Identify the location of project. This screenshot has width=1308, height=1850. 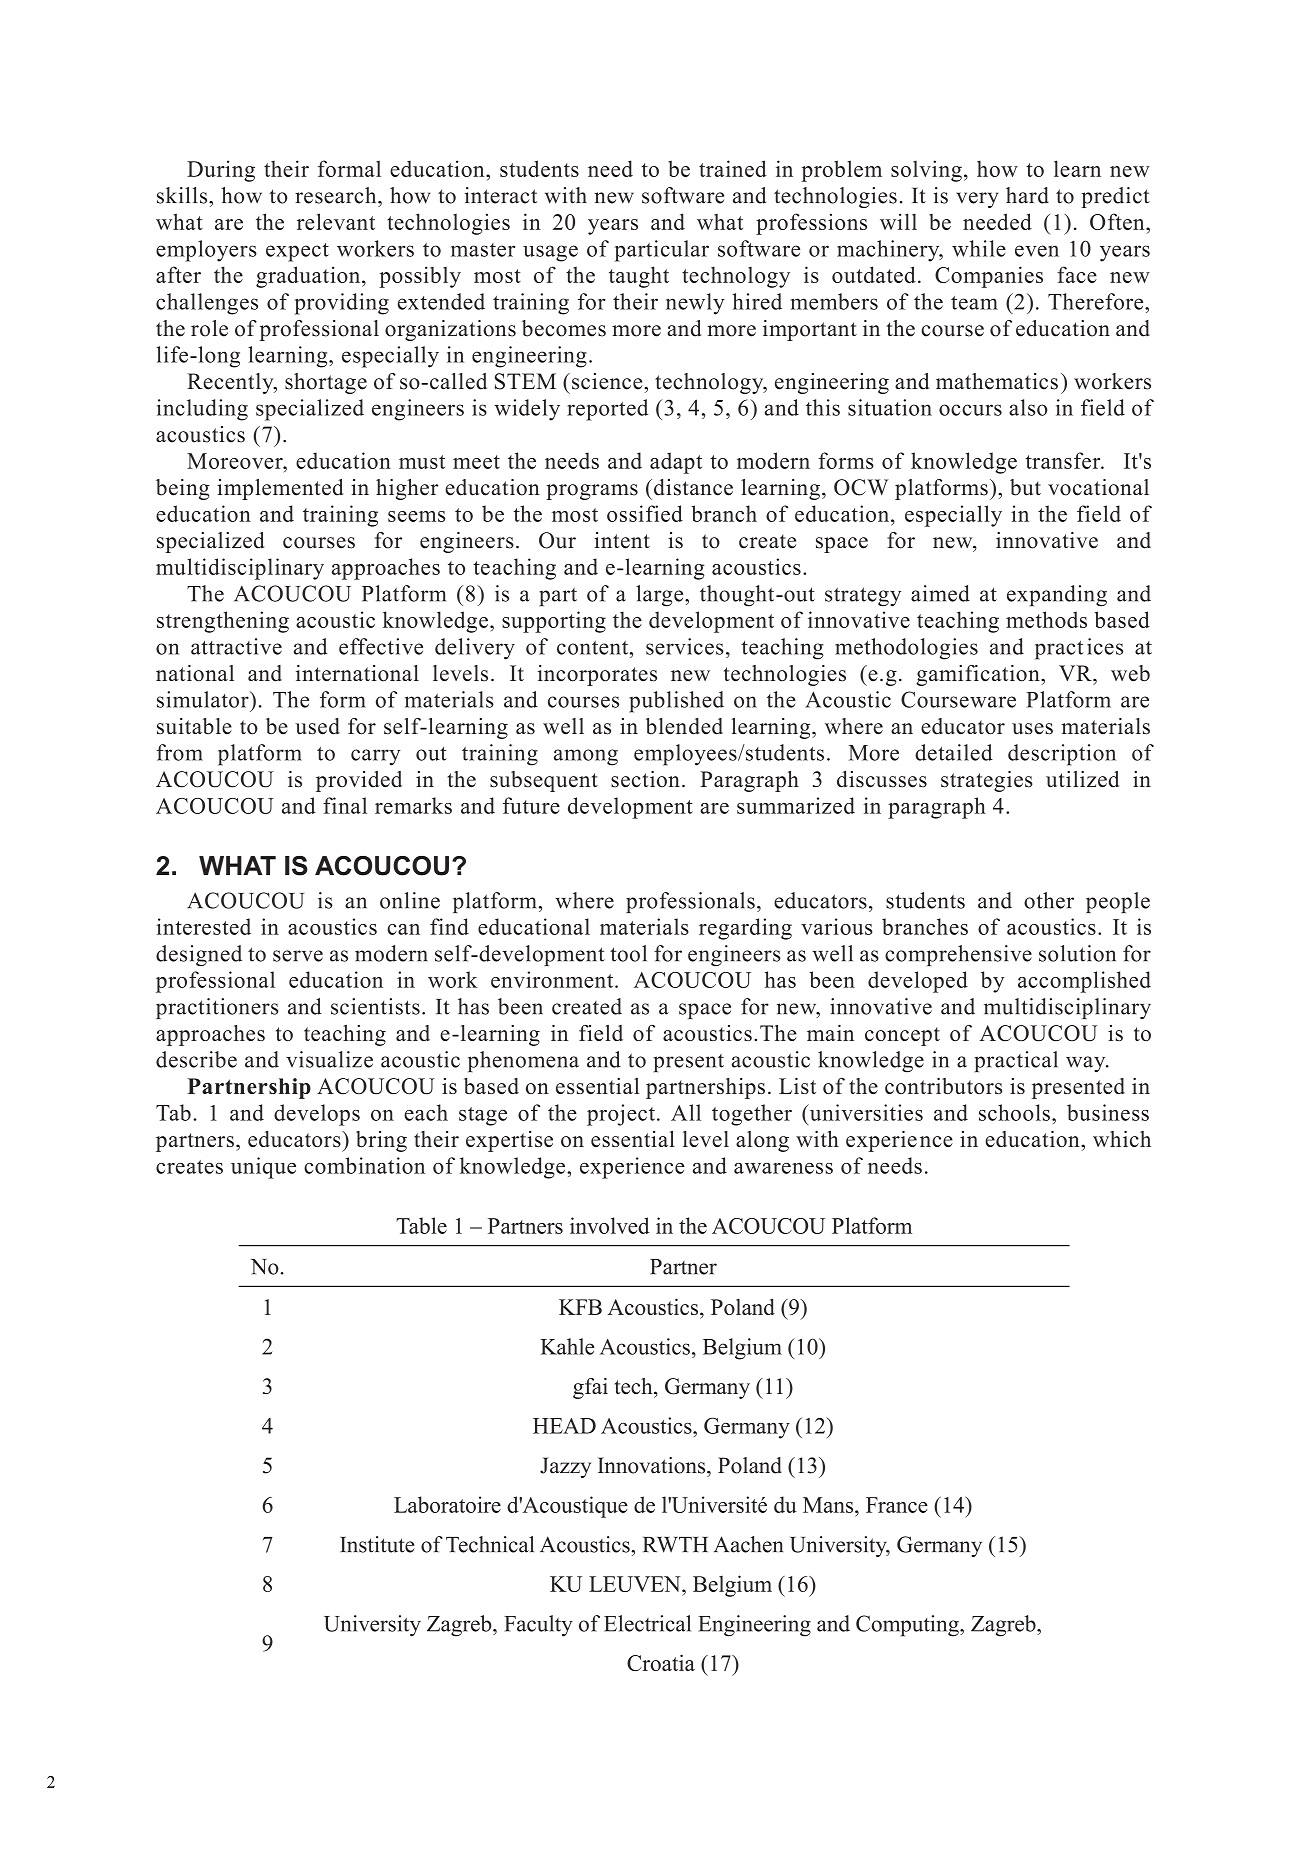
(621, 1115).
